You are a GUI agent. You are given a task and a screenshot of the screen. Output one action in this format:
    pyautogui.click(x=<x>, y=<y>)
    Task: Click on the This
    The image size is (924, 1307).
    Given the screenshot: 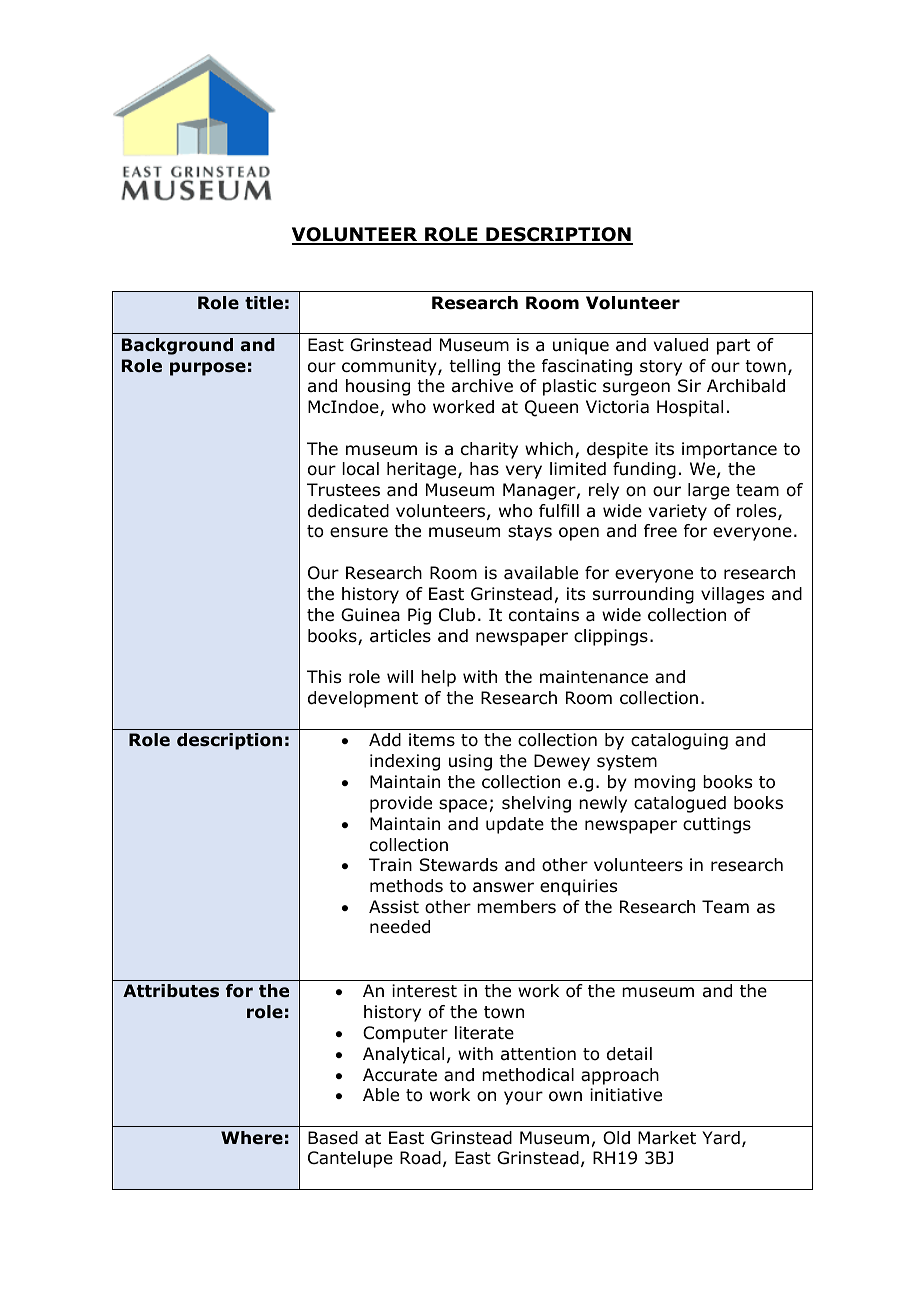 What is the action you would take?
    pyautogui.click(x=324, y=676)
